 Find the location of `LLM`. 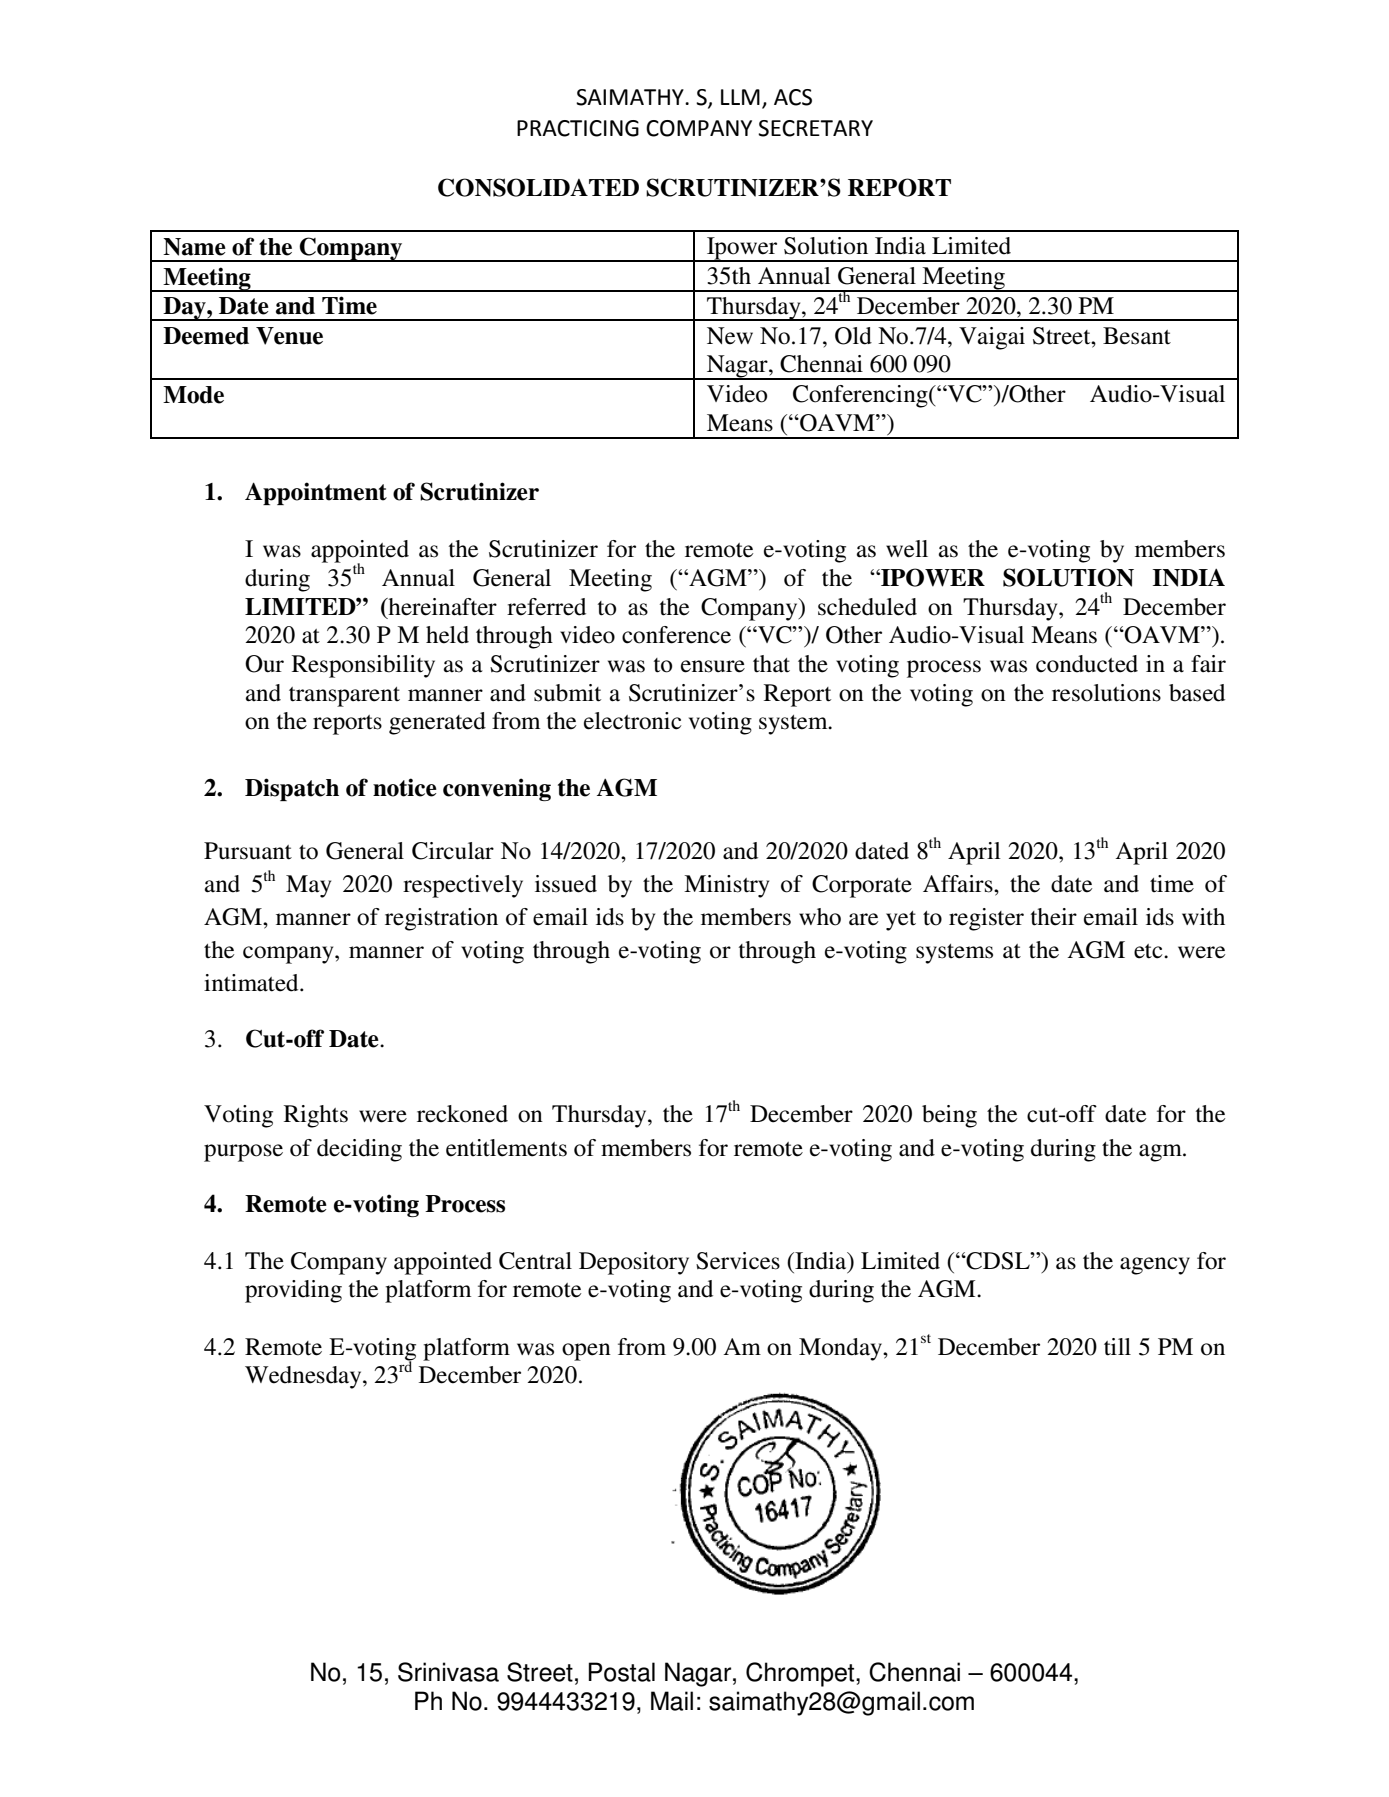

LLM is located at coordinates (740, 97).
